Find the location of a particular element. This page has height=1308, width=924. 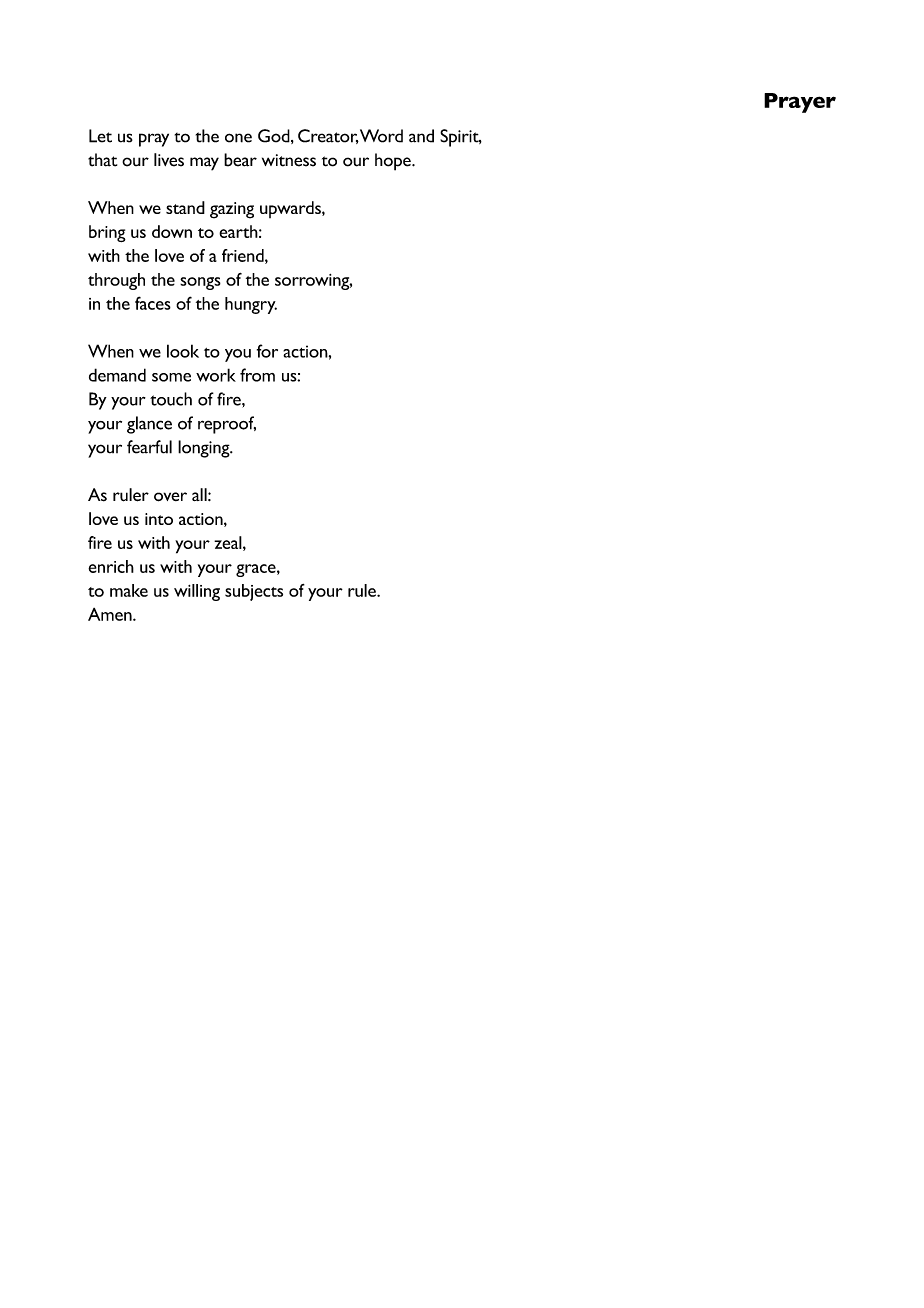

for is located at coordinates (267, 351).
